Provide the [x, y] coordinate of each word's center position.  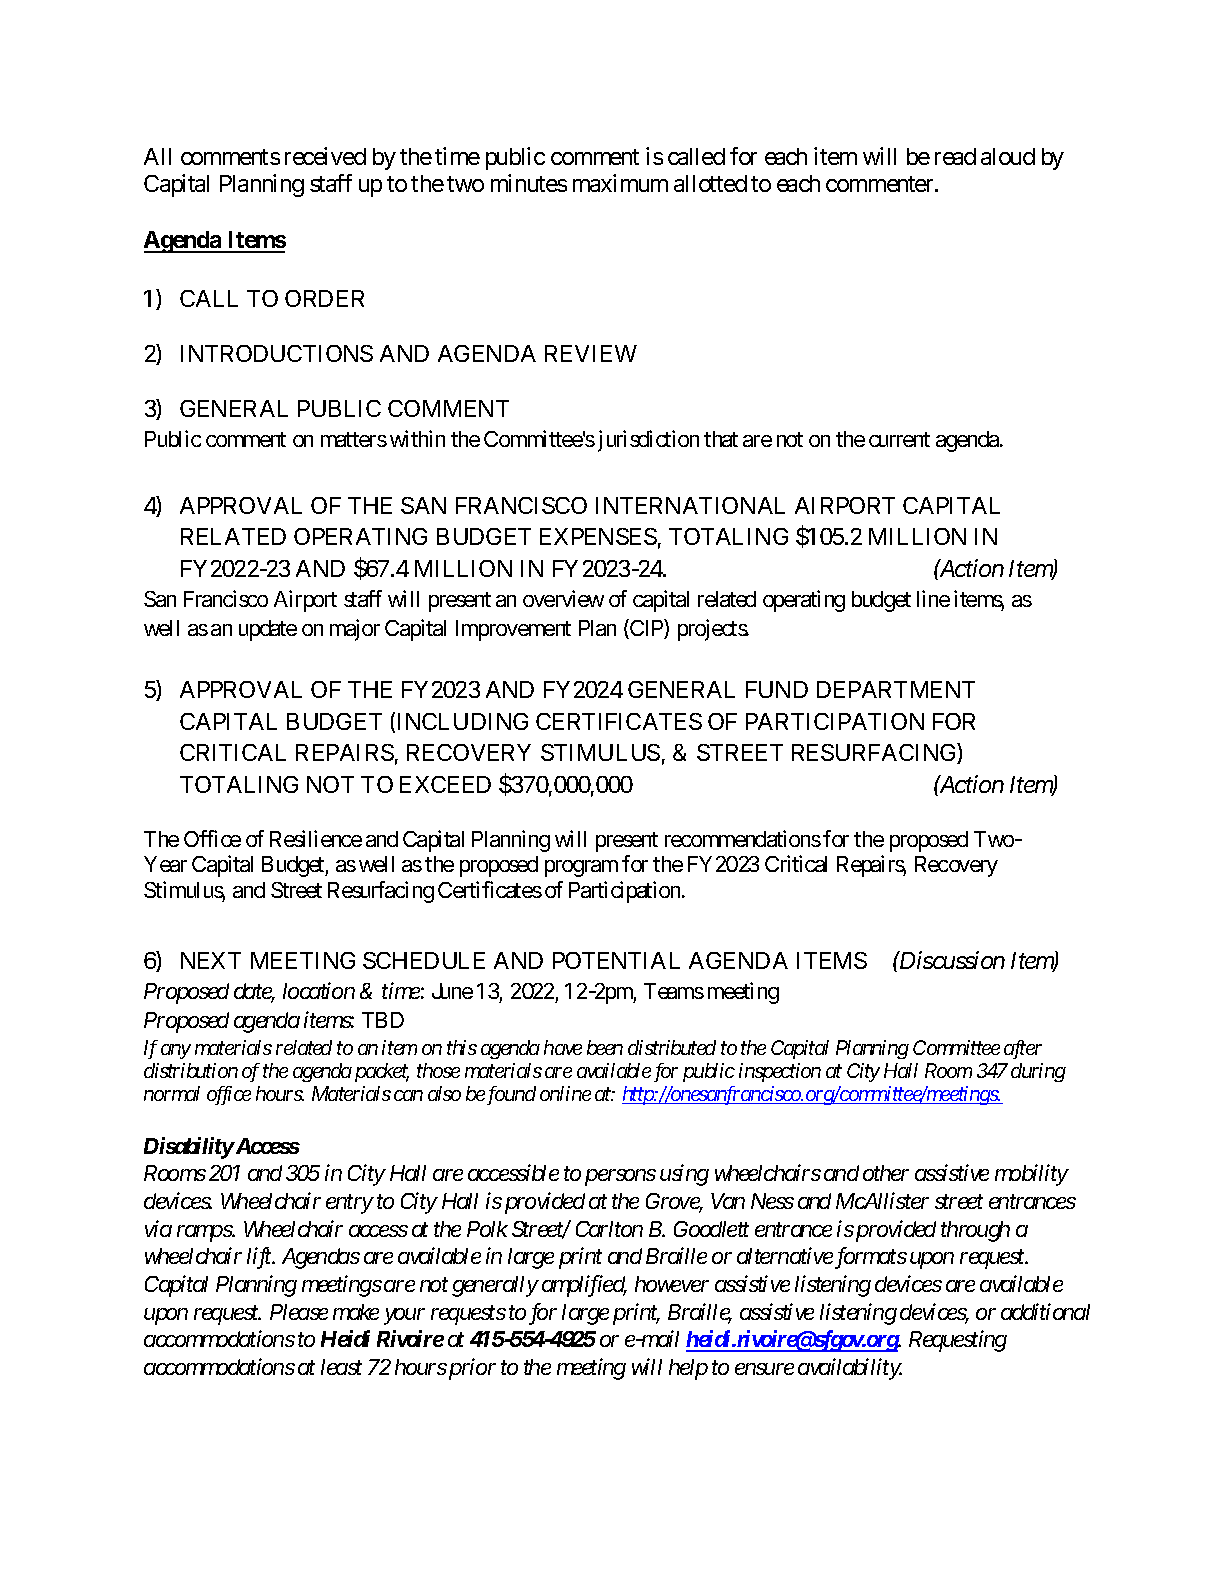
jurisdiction [648, 441]
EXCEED [445, 784]
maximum [620, 183]
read [955, 156]
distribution [191, 1070]
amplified [584, 1286]
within [417, 438]
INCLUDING [463, 721]
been [605, 1047]
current [899, 439]
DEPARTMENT [896, 689]
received [325, 156]
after [1023, 1049]
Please [299, 1312]
